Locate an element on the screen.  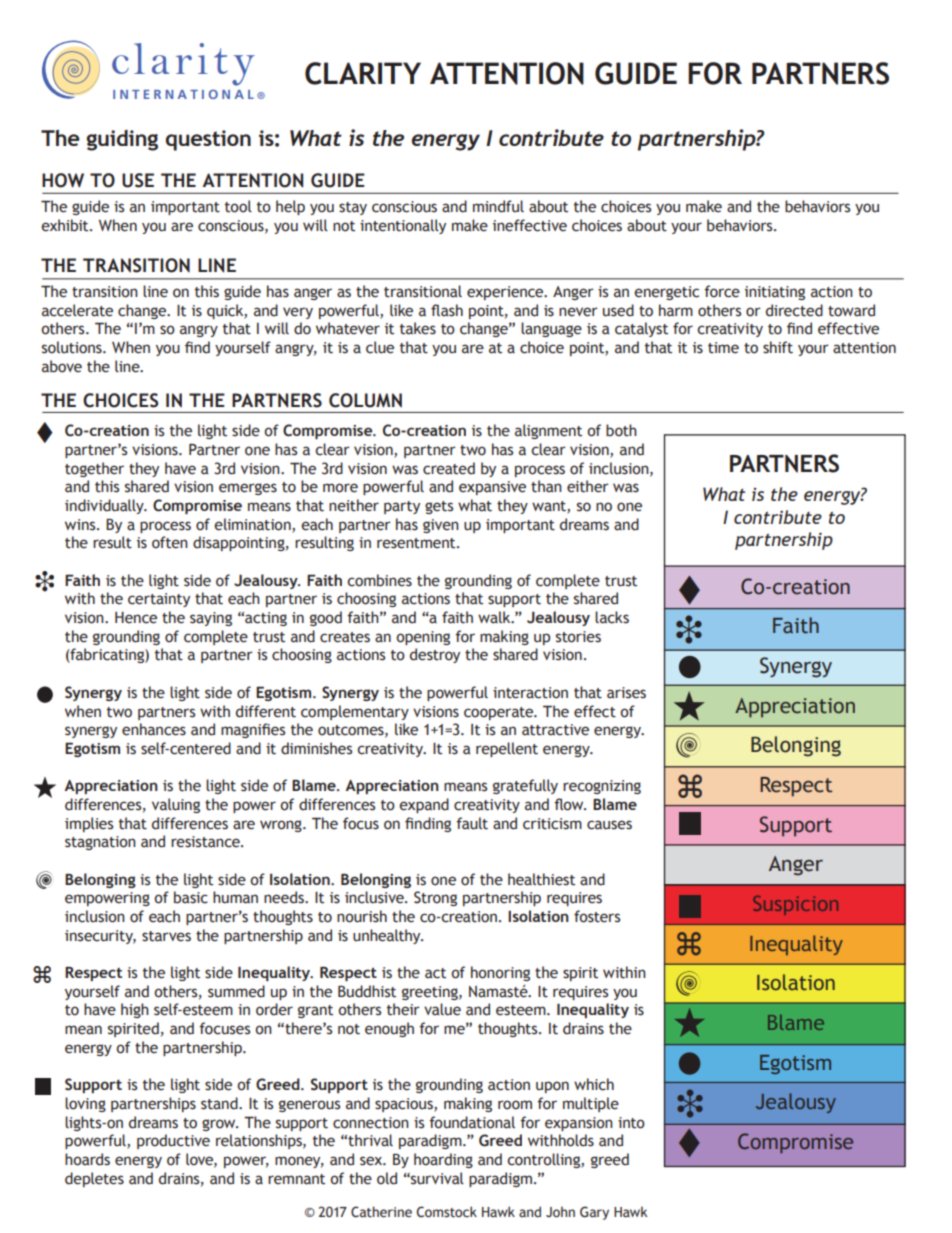
productive is located at coordinates (173, 1141).
